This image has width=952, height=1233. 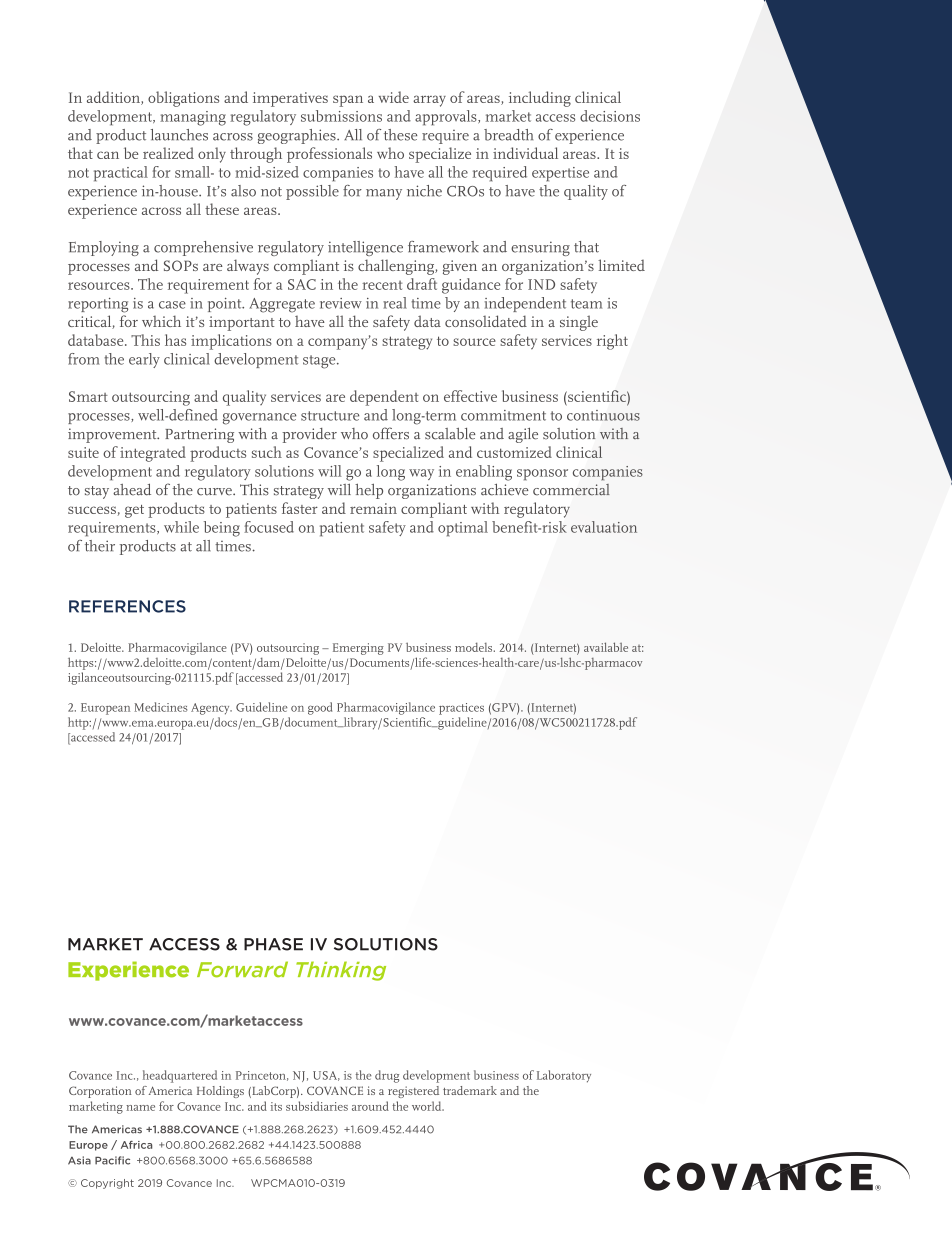 I want to click on available, so click(x=606, y=647).
